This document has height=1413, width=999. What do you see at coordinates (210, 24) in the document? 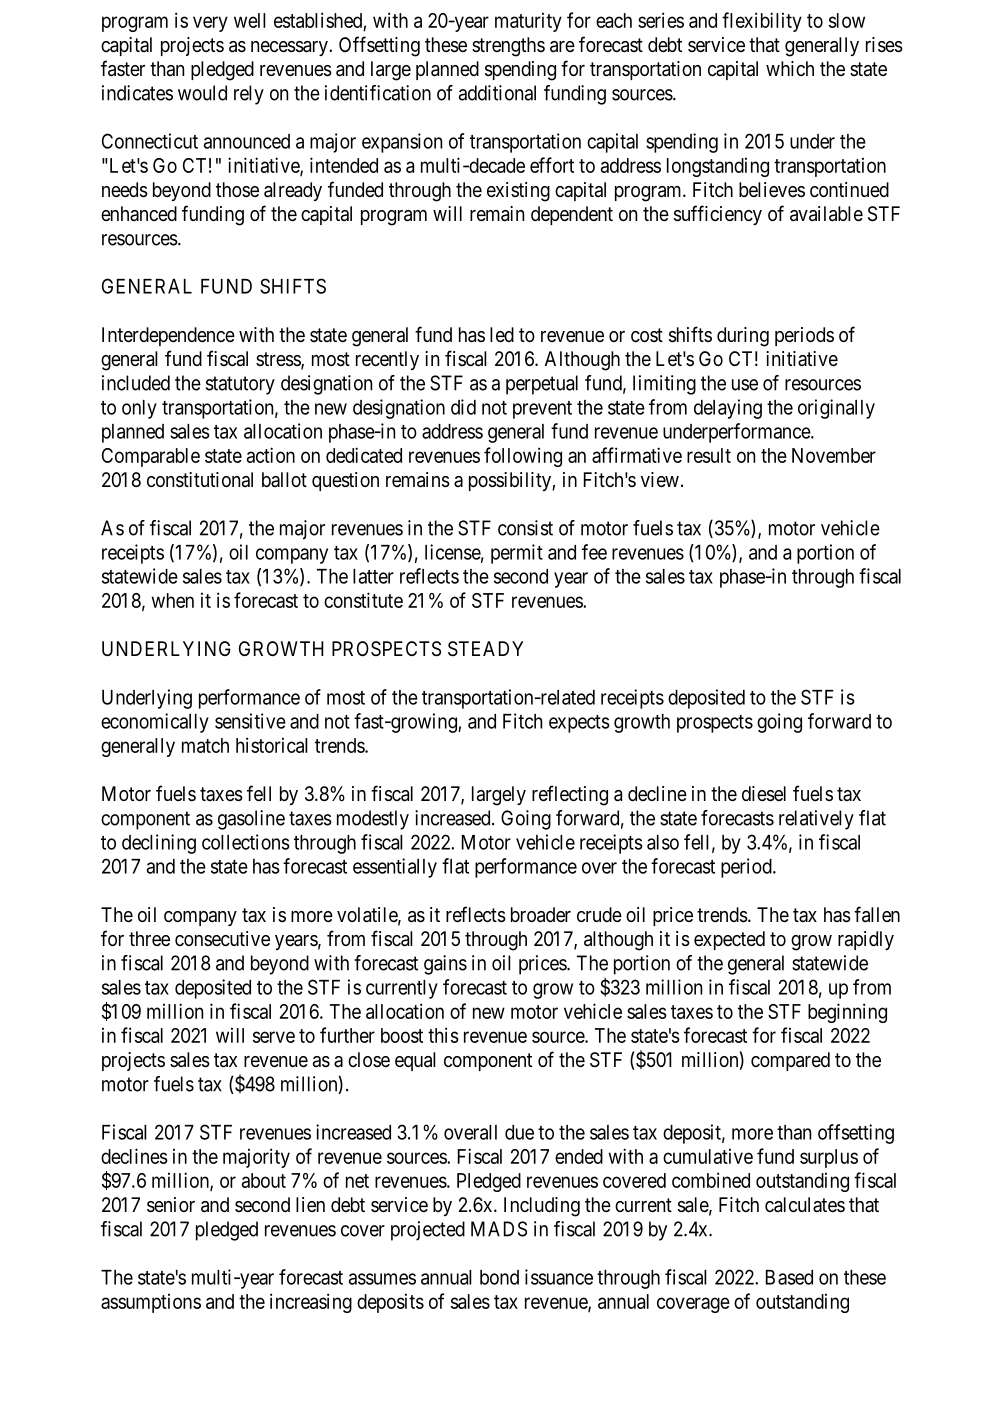
I see `very` at bounding box center [210, 24].
